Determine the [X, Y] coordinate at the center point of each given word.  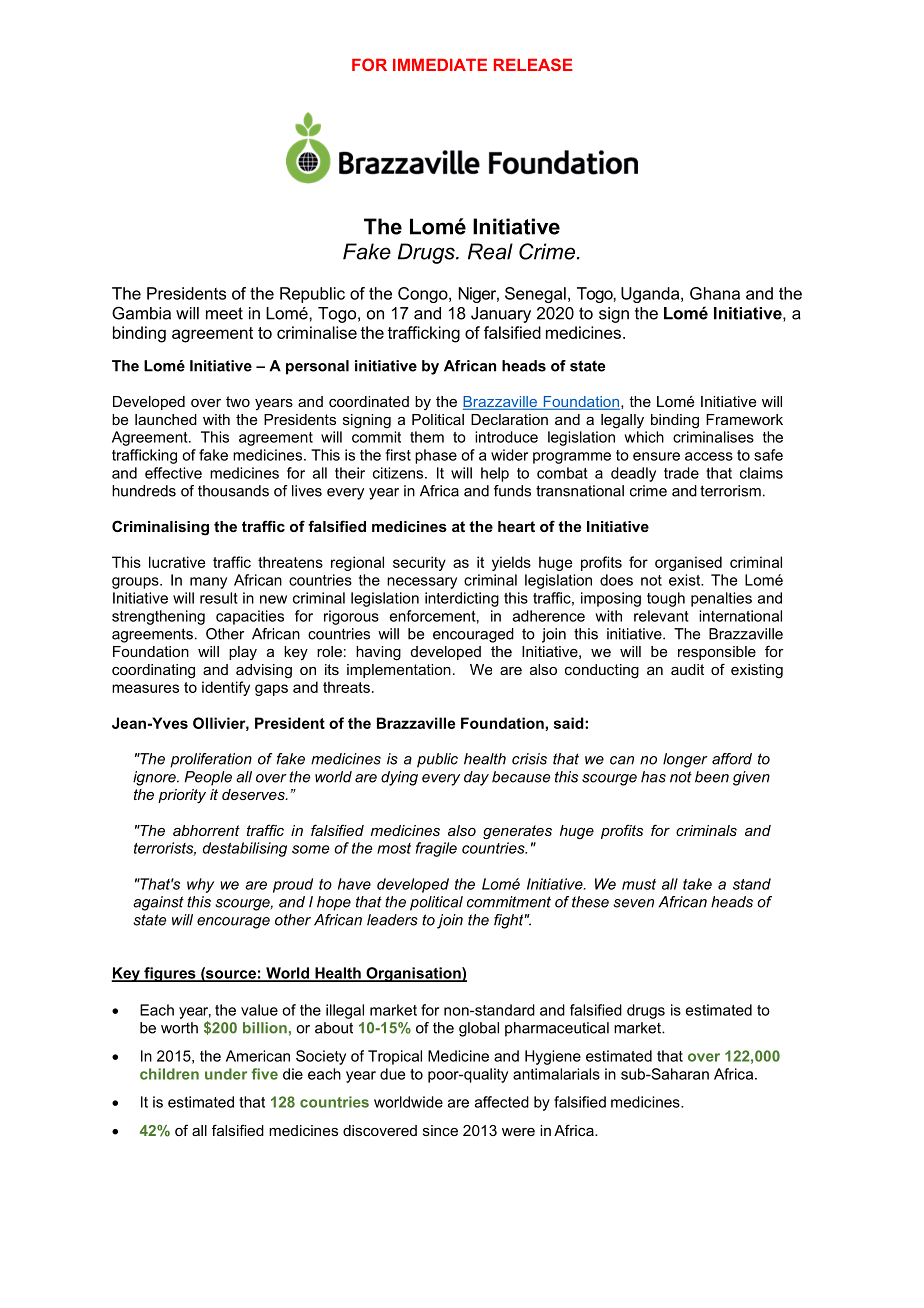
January [501, 315]
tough [666, 599]
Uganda [651, 295]
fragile [436, 849]
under [226, 1074]
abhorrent [206, 830]
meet [224, 313]
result [219, 598]
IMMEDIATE [440, 65]
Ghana [715, 293]
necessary [422, 583]
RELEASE [533, 64]
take [697, 884]
